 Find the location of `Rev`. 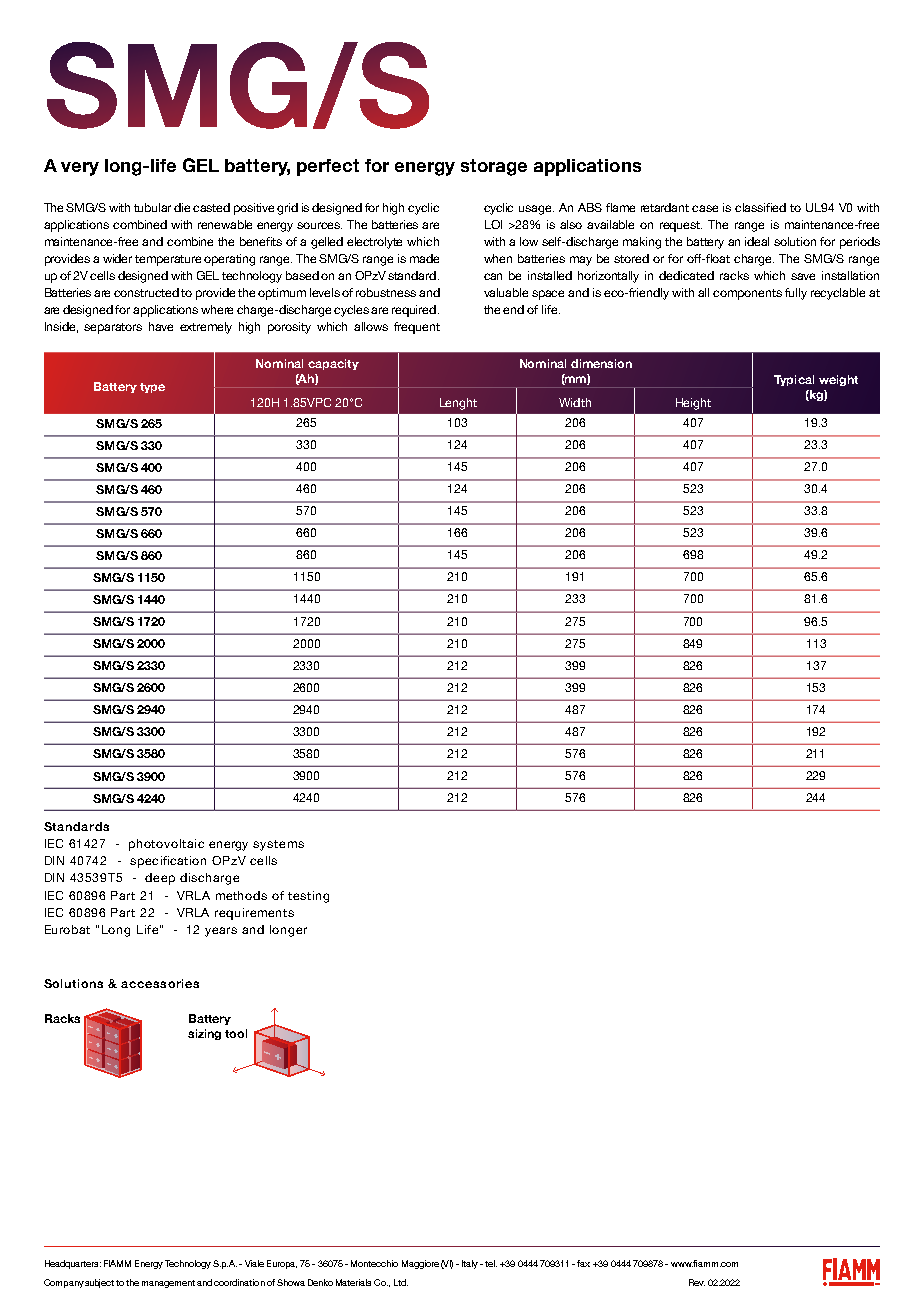

Rev is located at coordinates (697, 1282).
